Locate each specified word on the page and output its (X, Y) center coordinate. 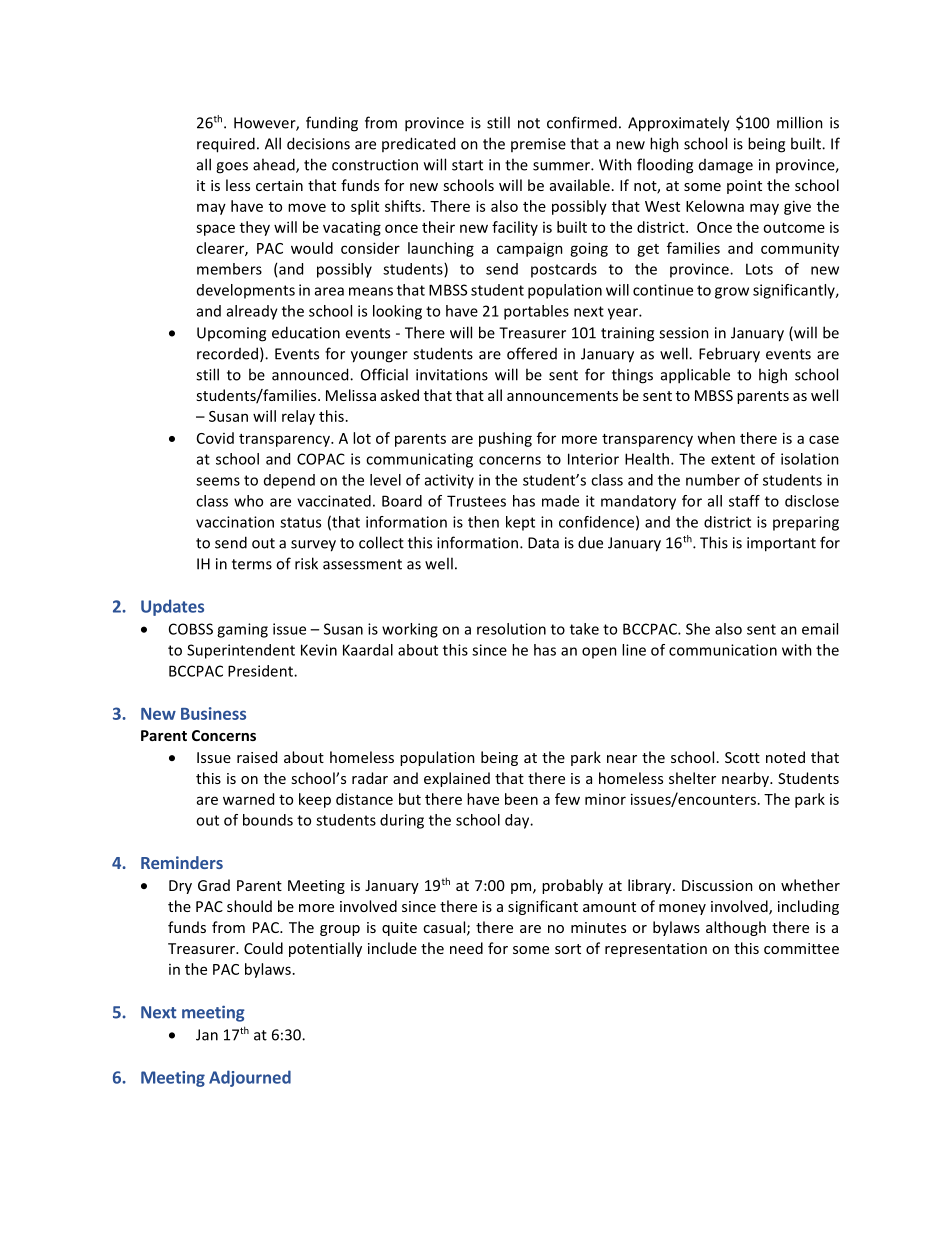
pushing (505, 439)
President (261, 671)
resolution (511, 629)
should (249, 906)
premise (538, 145)
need (466, 948)
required (226, 145)
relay (298, 417)
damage (726, 166)
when (716, 438)
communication (723, 650)
